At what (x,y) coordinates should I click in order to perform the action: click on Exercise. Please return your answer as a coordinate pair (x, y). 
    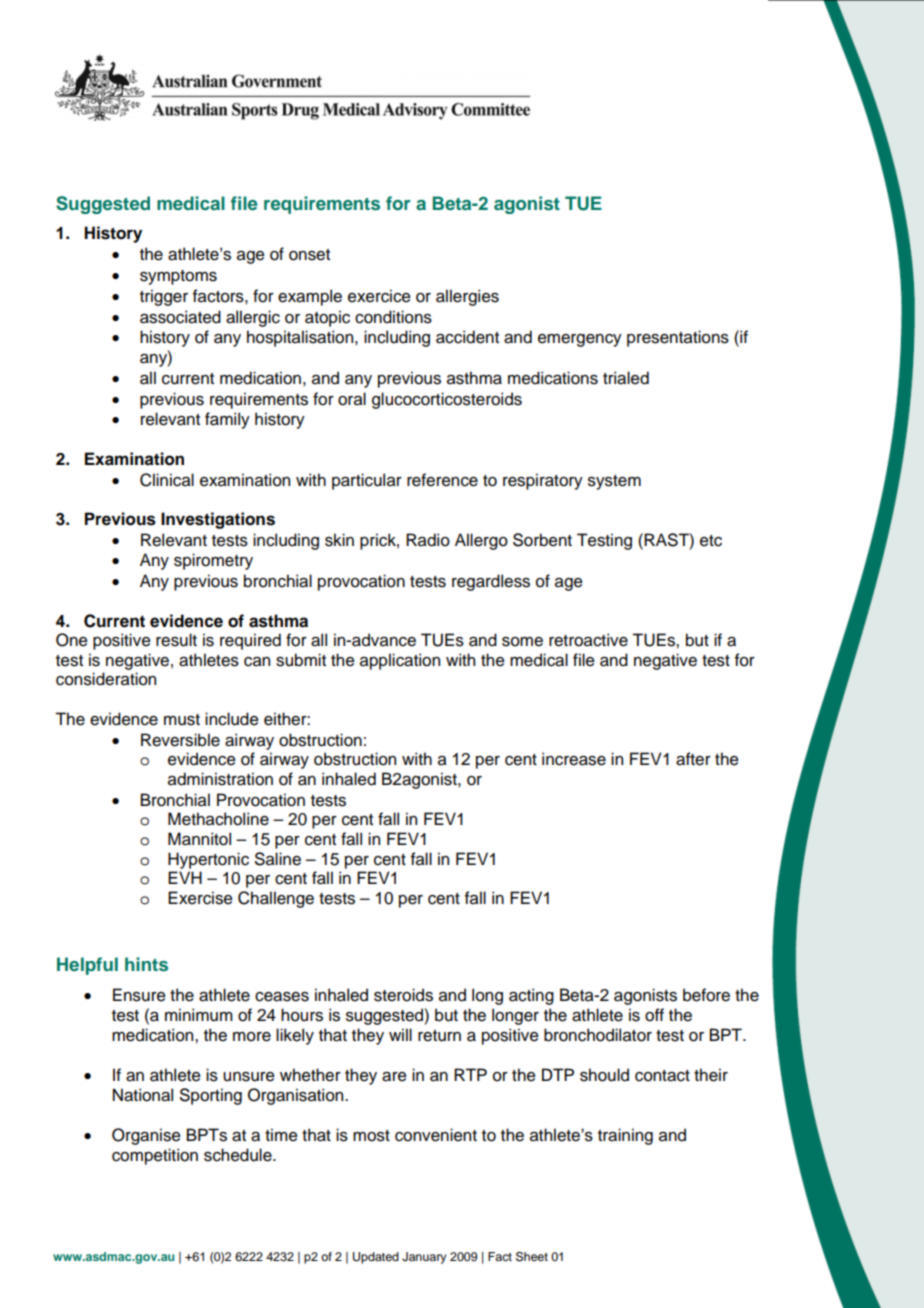
    Looking at the image, I should click on (200, 898).
